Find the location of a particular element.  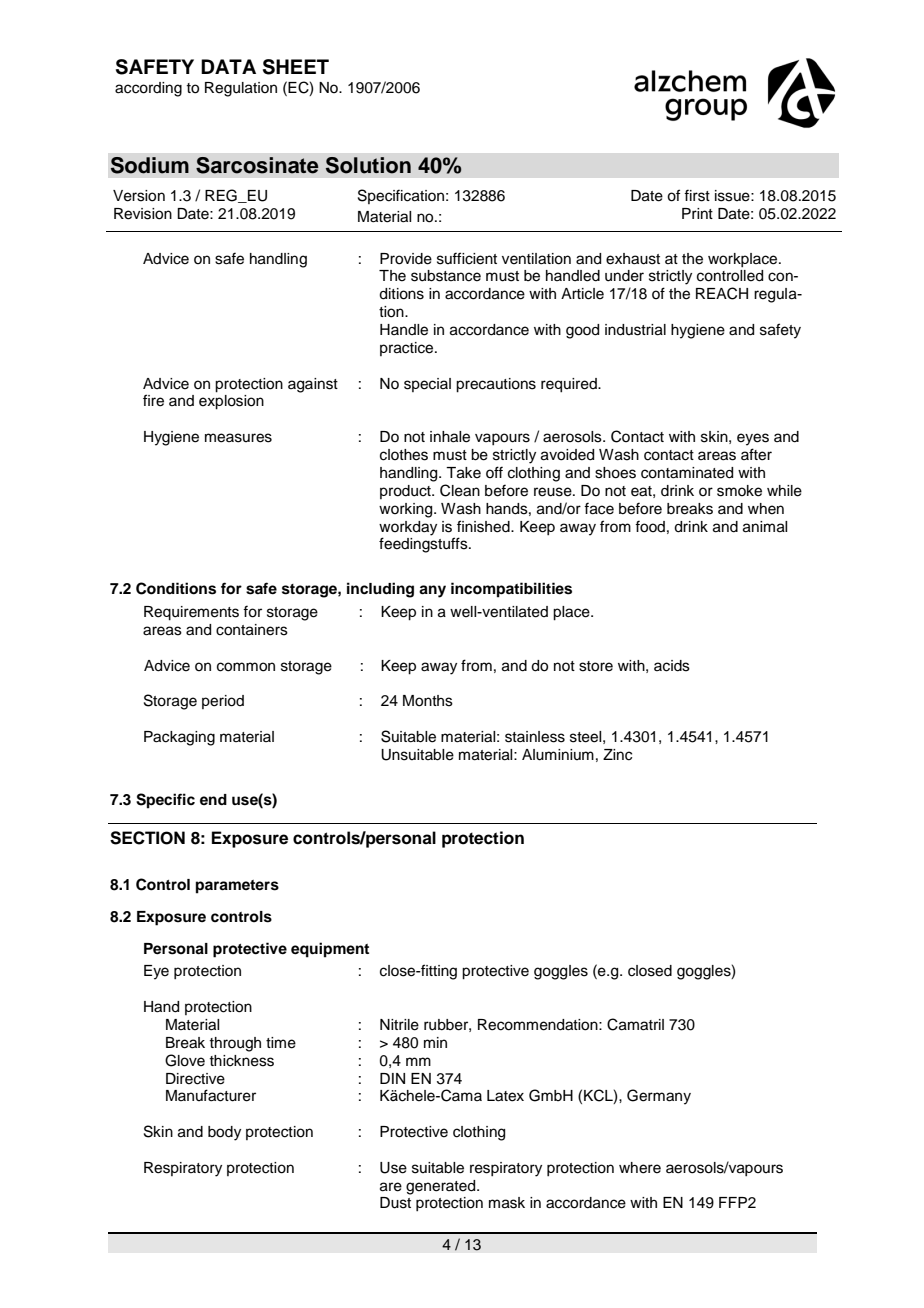

DATA is located at coordinates (228, 66).
